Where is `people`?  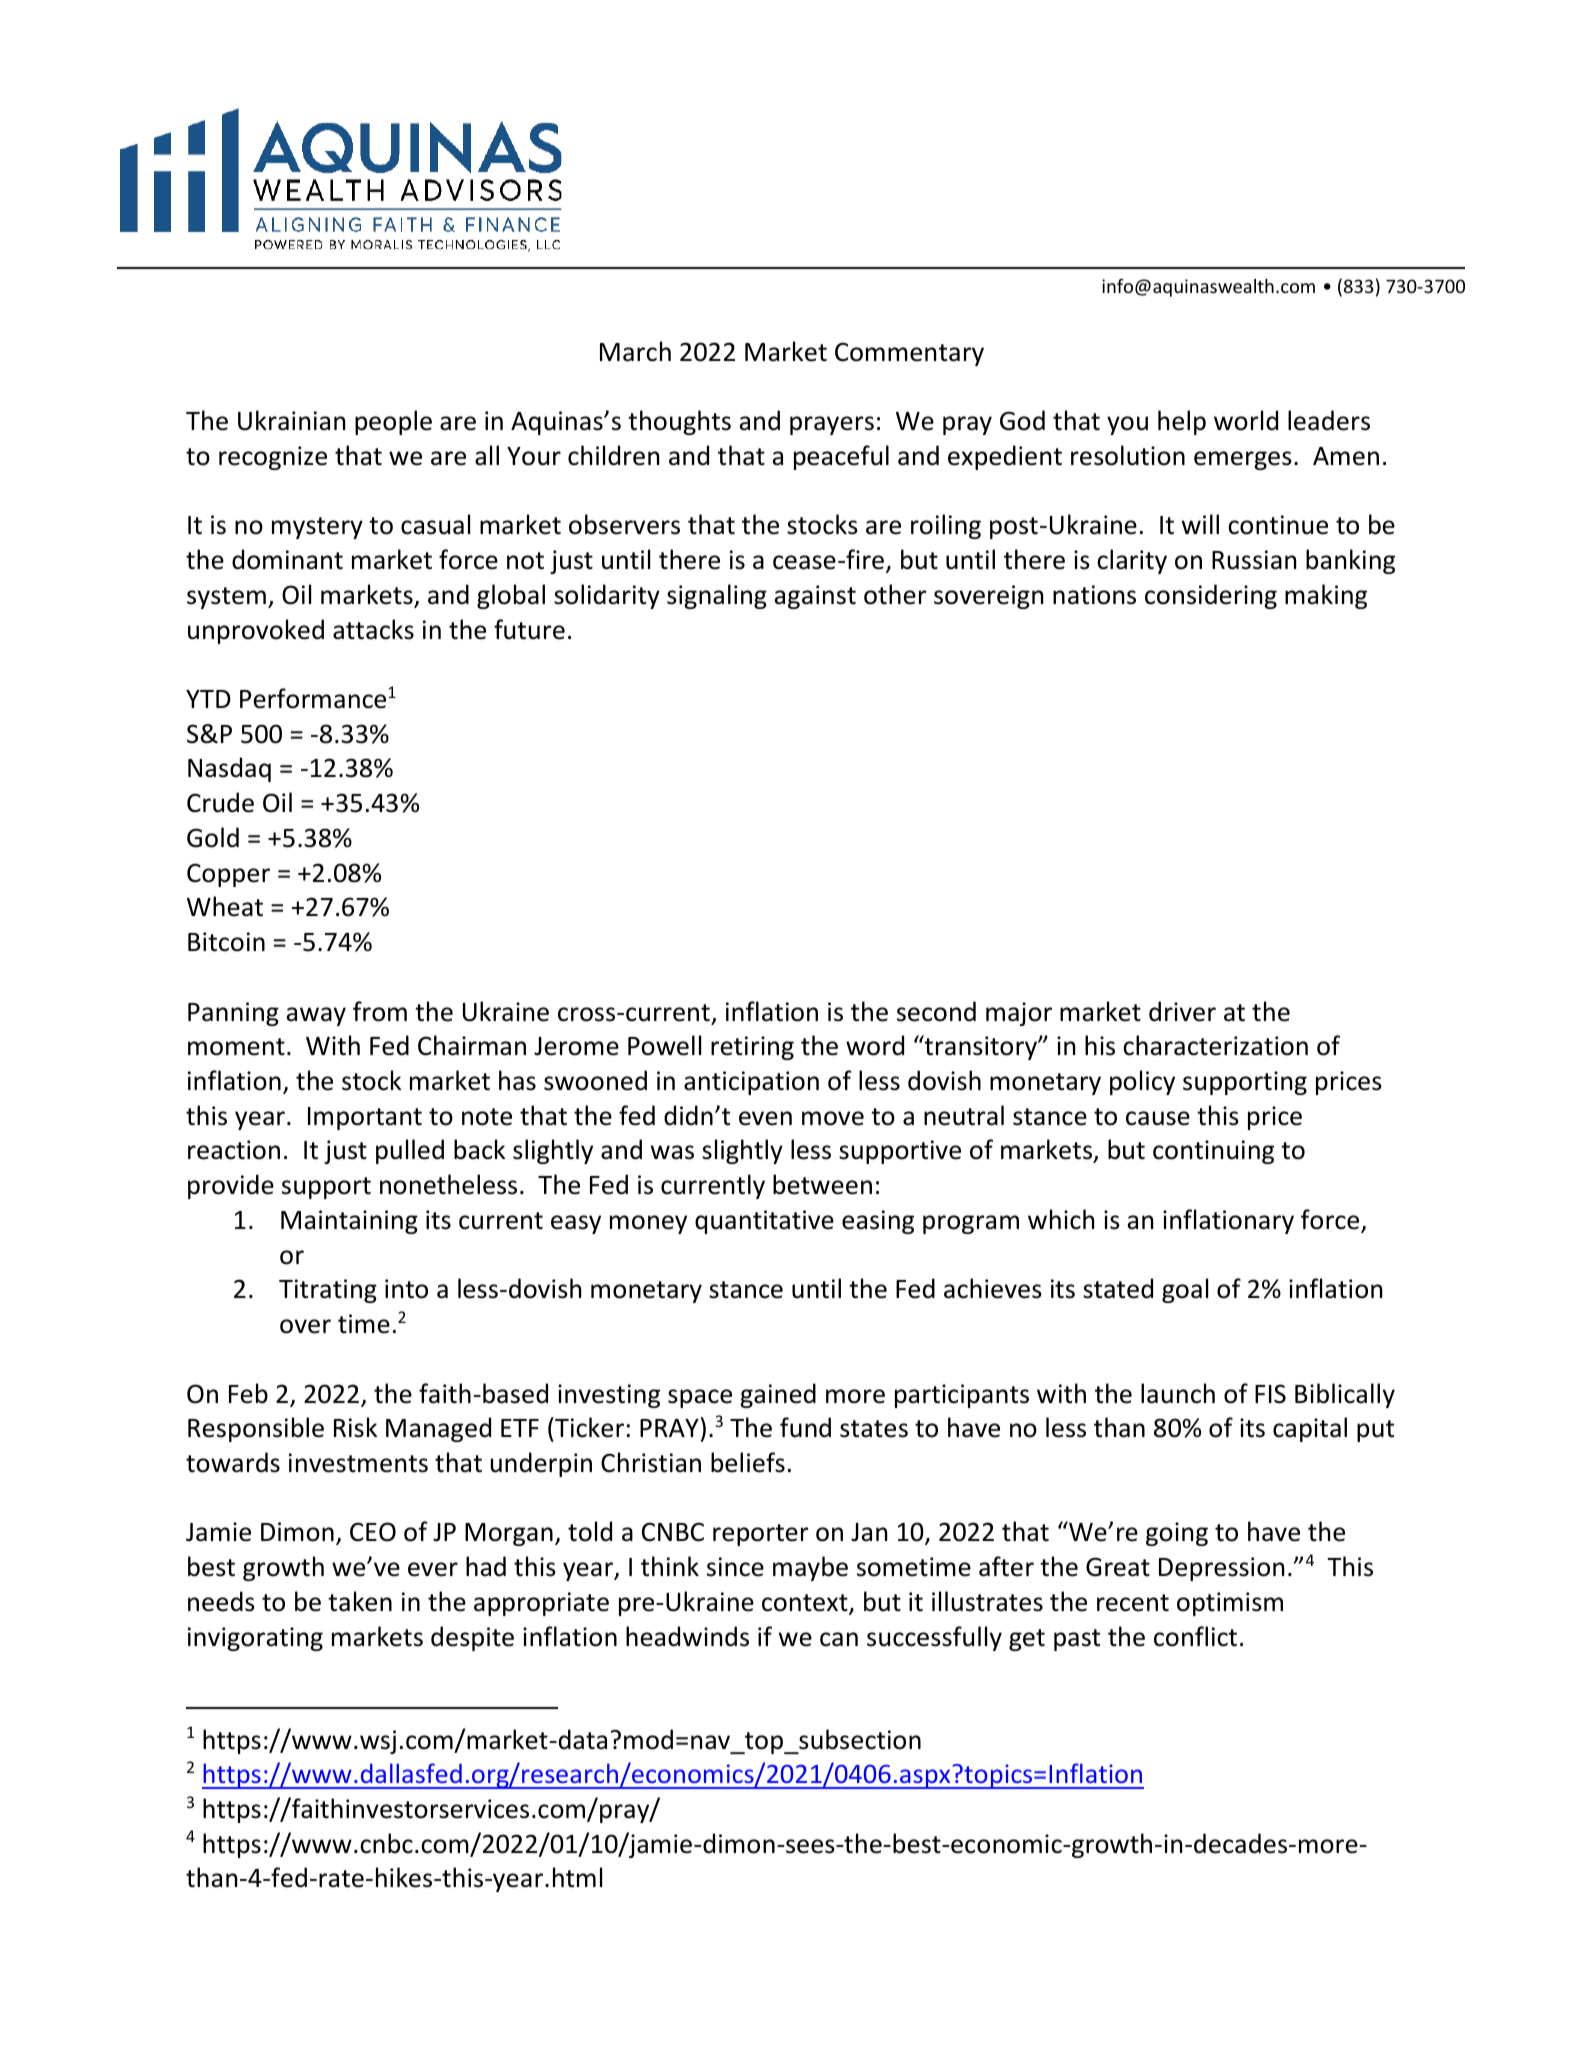
people is located at coordinates (393, 422).
